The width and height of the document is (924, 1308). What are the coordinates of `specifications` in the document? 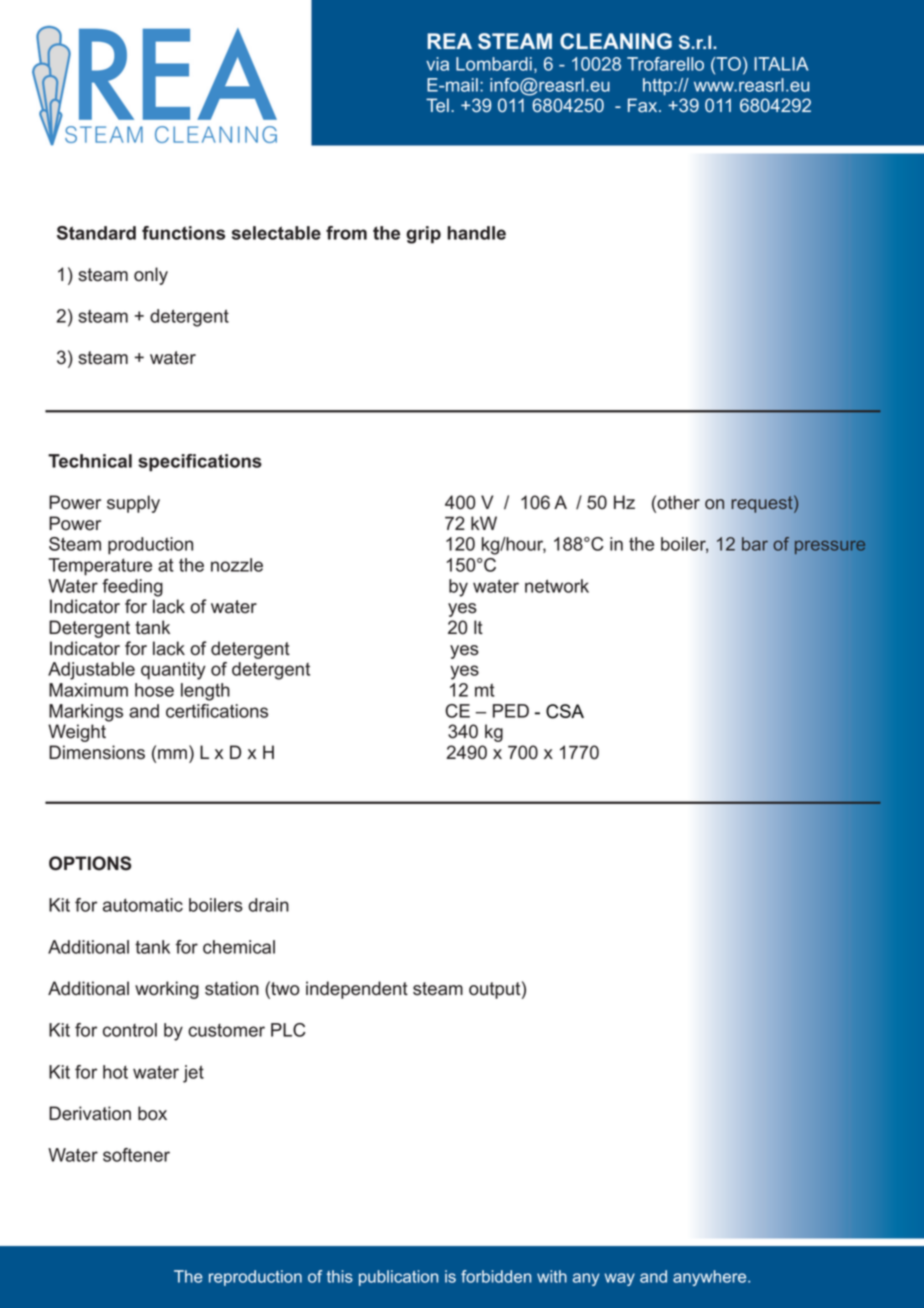 It's located at (200, 463).
